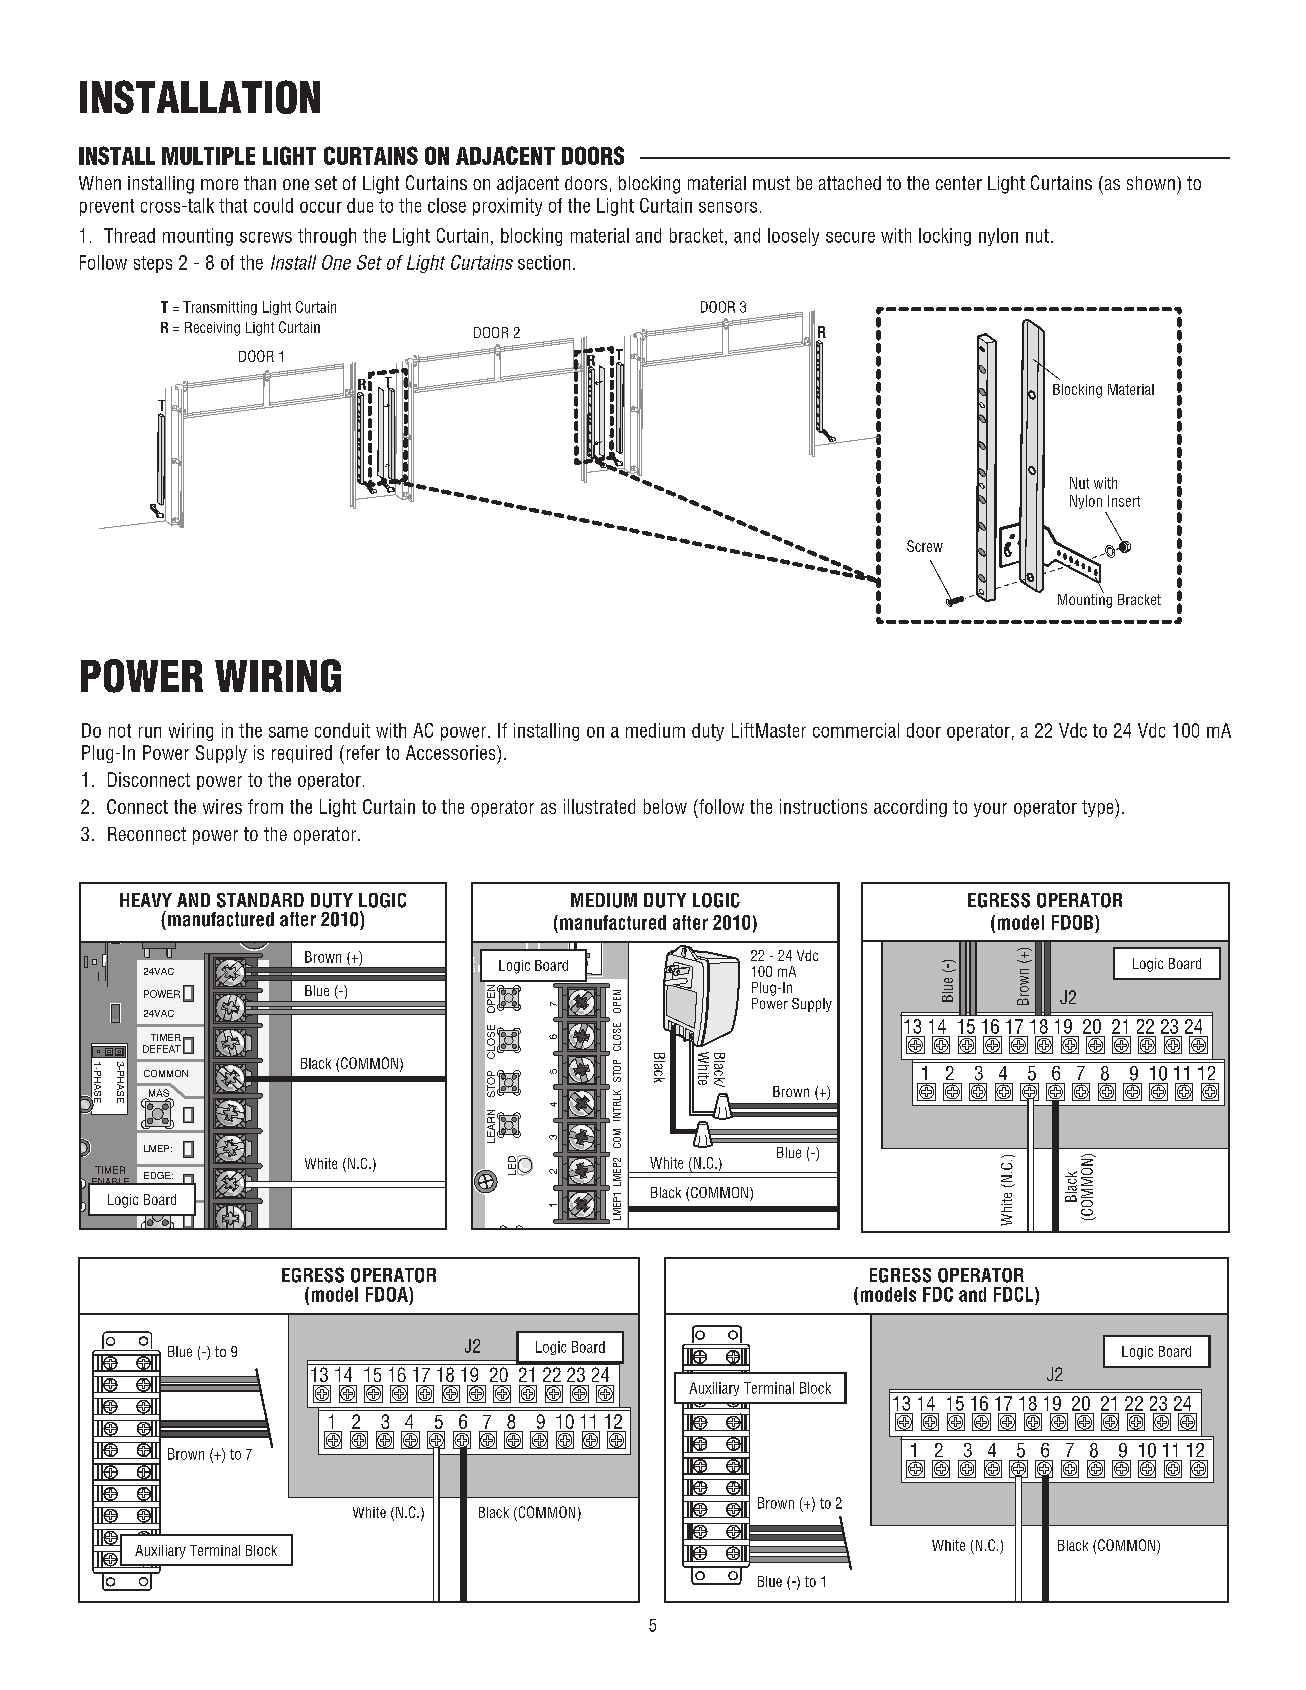 This image has height=1690, width=1306. Describe the element at coordinates (990, 810) in the image. I see `your` at that location.
